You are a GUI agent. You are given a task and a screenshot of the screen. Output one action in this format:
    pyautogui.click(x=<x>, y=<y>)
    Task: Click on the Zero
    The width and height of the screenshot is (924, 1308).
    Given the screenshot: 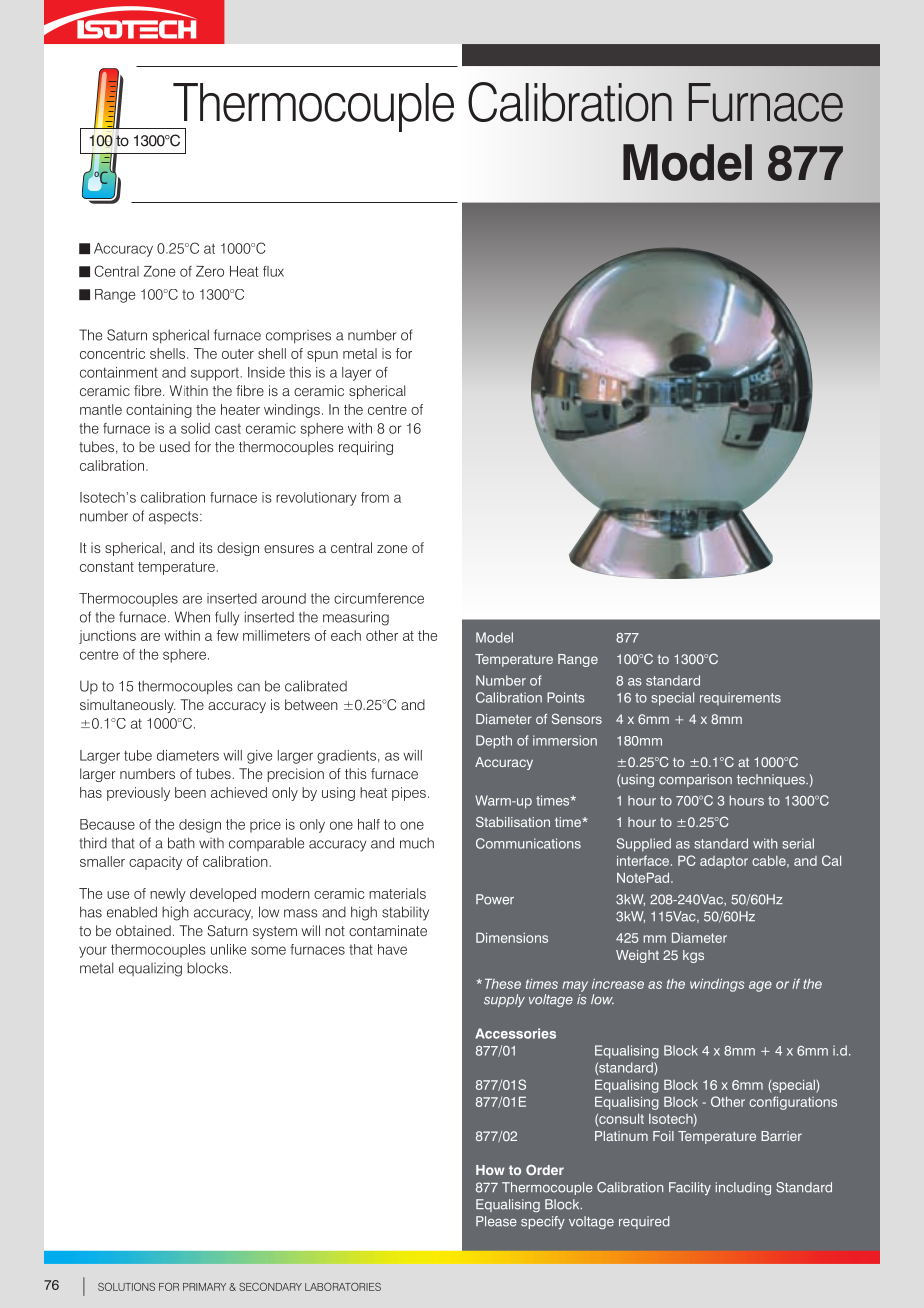 What is the action you would take?
    pyautogui.click(x=210, y=271)
